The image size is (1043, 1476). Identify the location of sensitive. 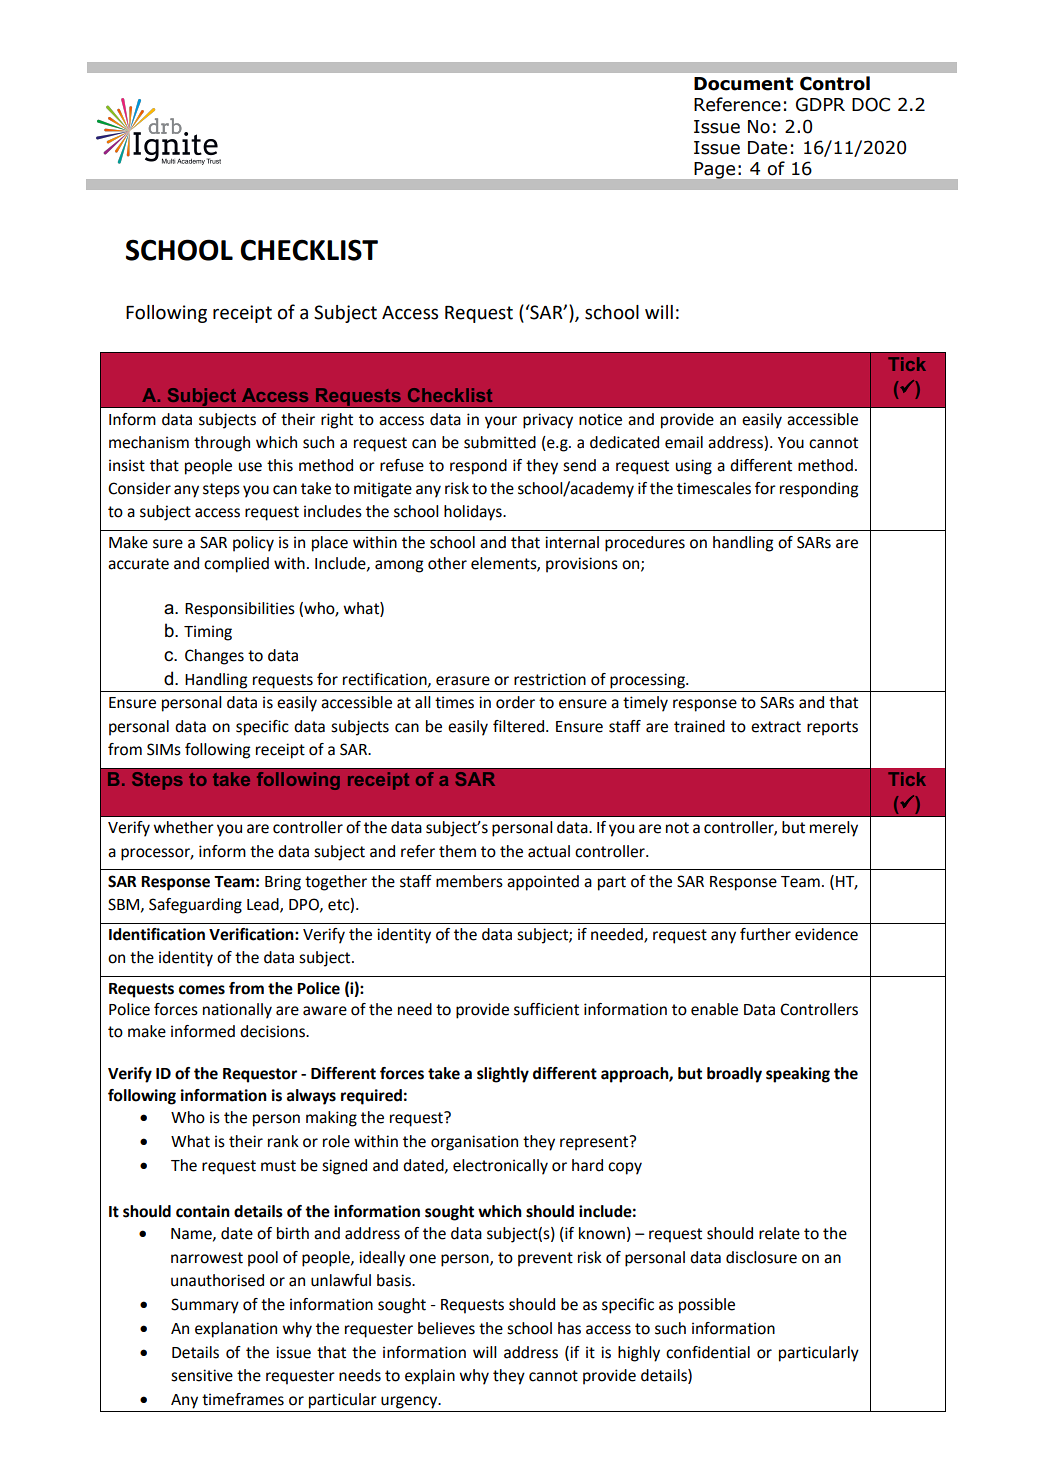
(202, 1375).
